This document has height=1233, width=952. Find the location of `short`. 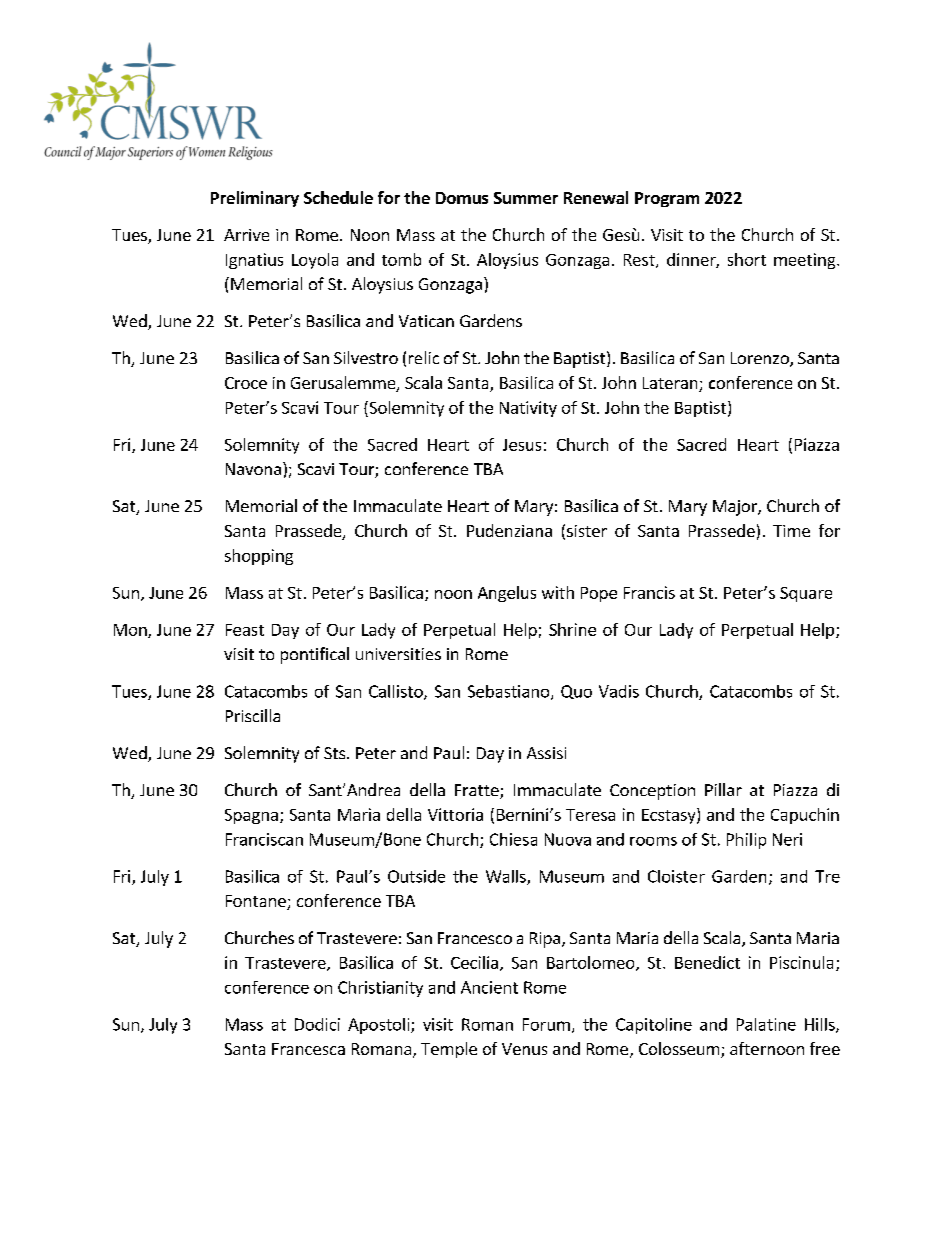

short is located at coordinates (747, 259).
